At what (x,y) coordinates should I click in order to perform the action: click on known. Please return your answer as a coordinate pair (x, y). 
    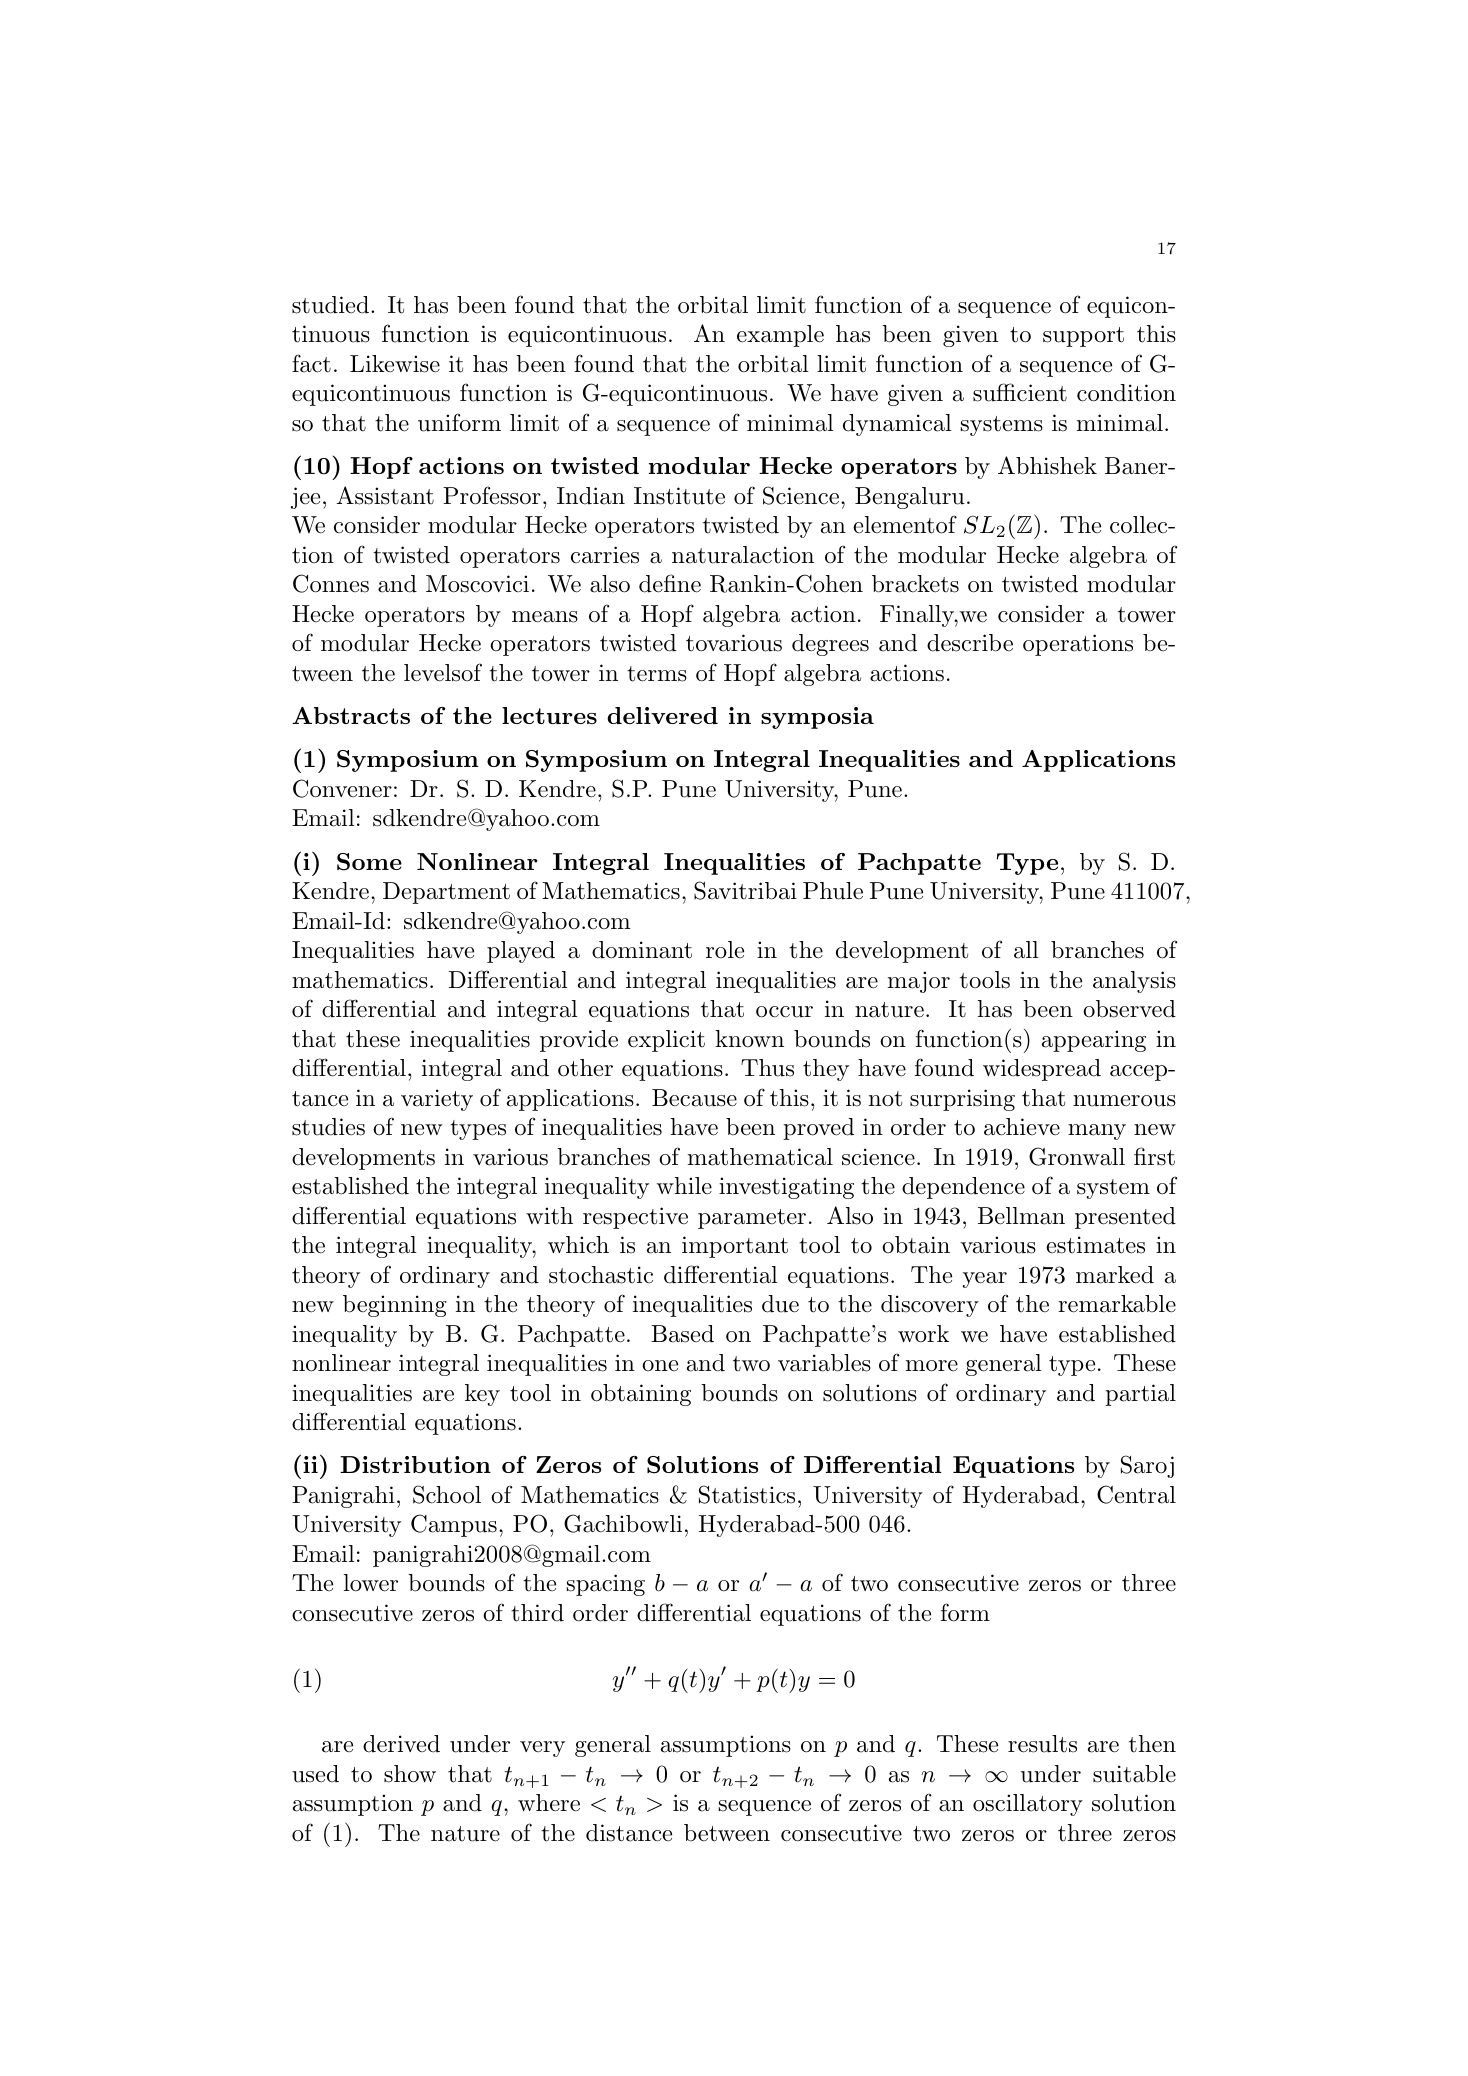
    Looking at the image, I should click on (749, 1039).
